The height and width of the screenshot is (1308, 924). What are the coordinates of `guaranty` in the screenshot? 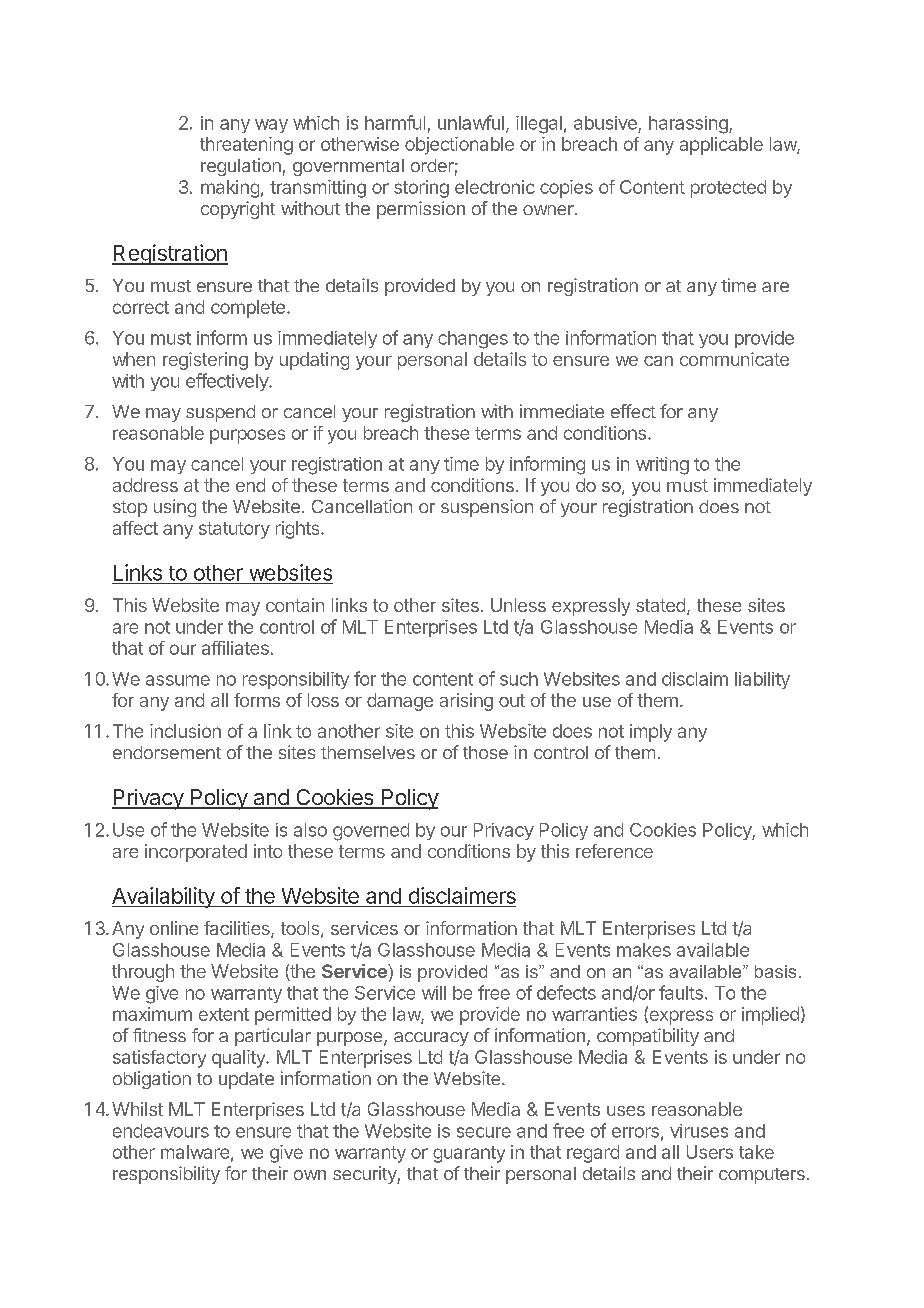 It's located at (469, 1154).
